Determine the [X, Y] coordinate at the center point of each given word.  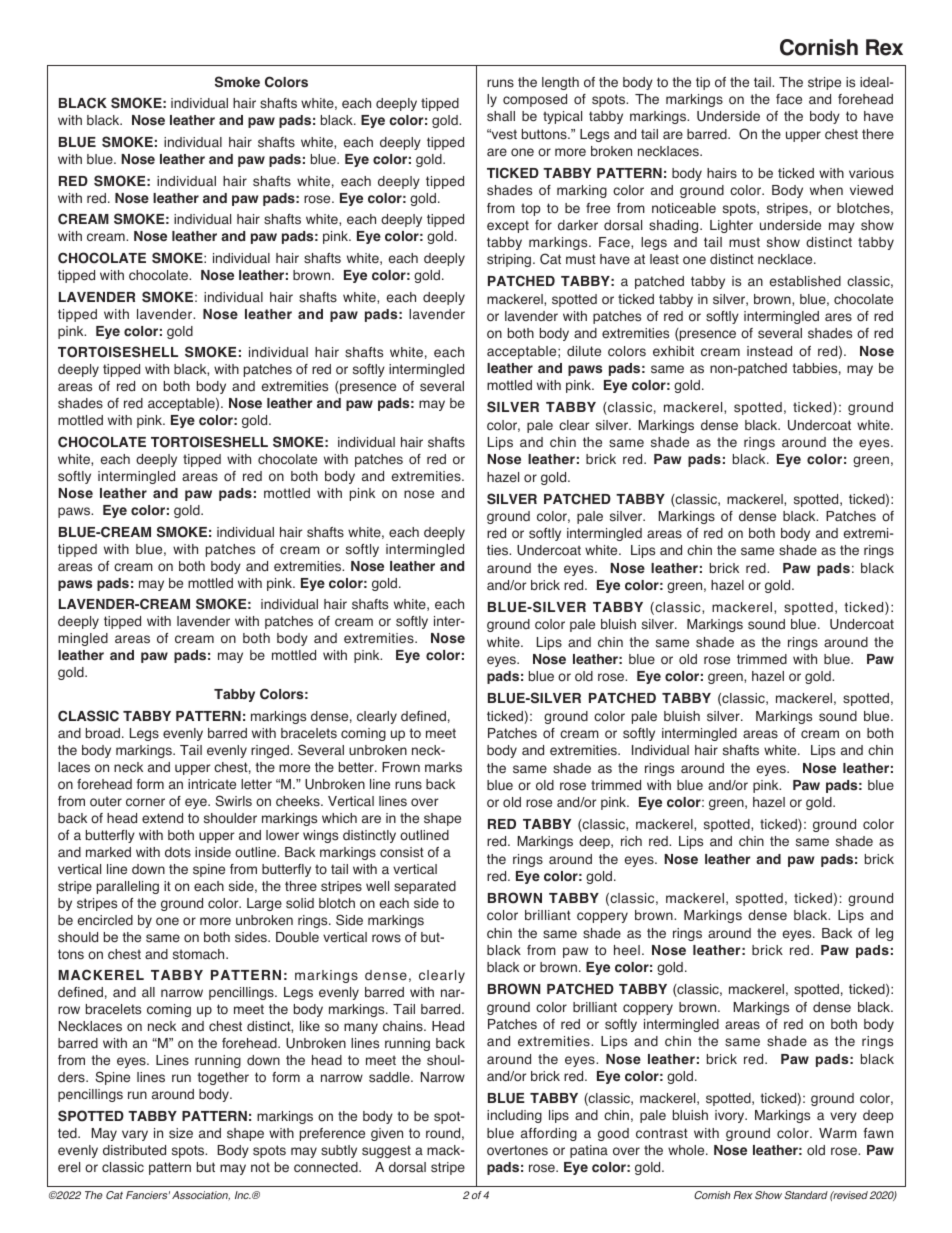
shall [501, 116]
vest [503, 134]
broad [104, 733]
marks [443, 767]
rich [631, 841]
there [878, 134]
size [181, 1133]
